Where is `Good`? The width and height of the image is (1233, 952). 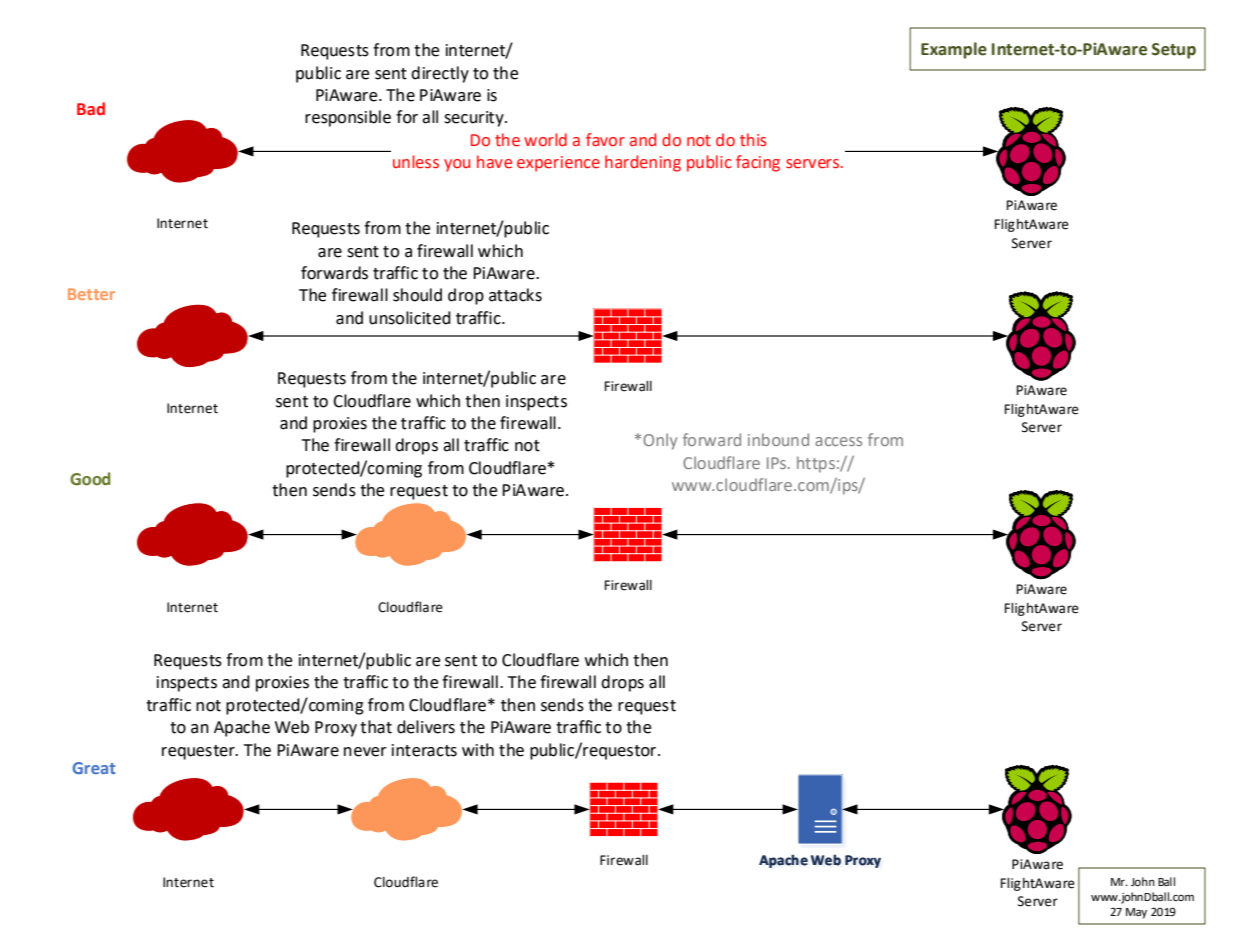
Good is located at coordinates (90, 479).
